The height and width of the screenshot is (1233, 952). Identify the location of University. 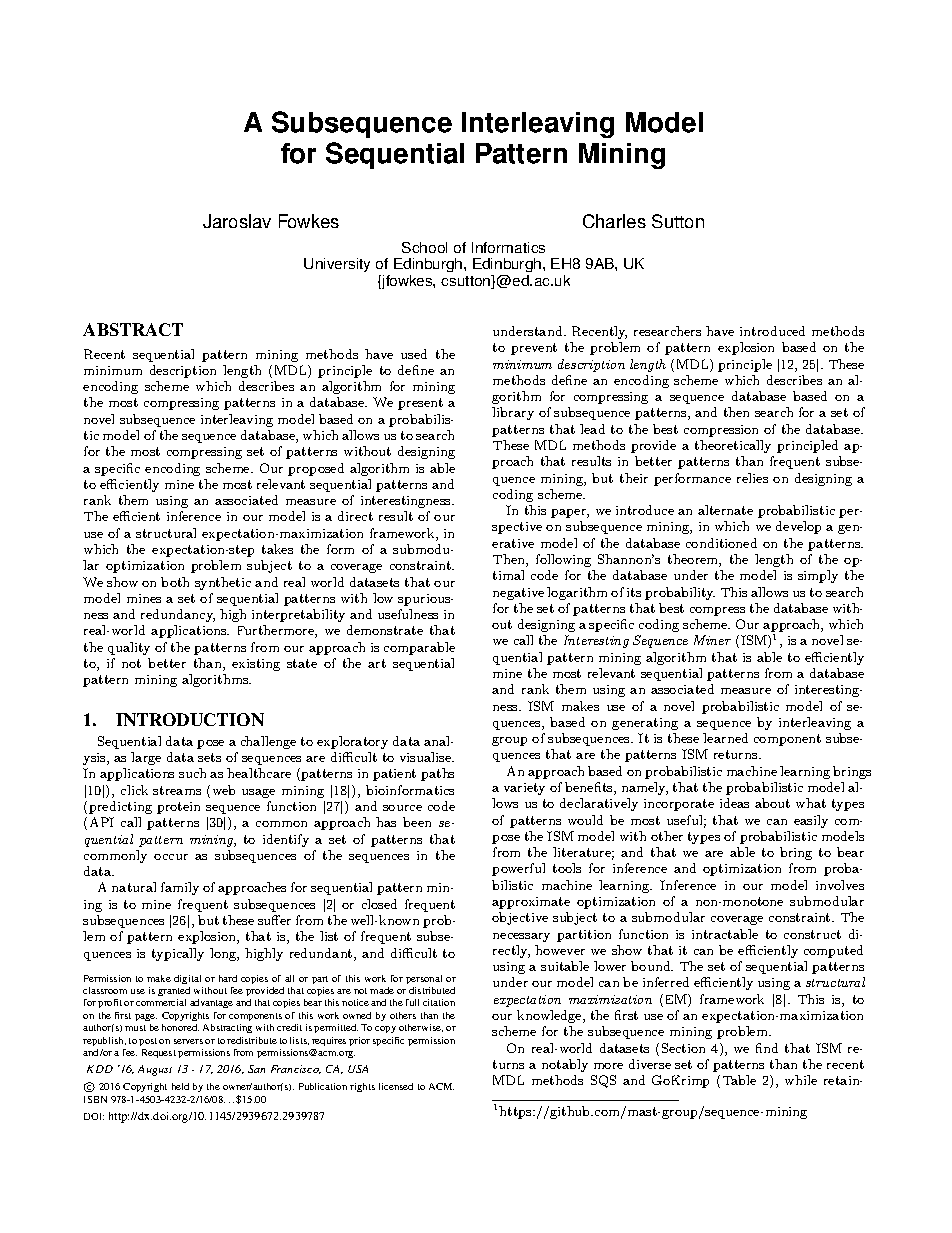
(337, 265).
